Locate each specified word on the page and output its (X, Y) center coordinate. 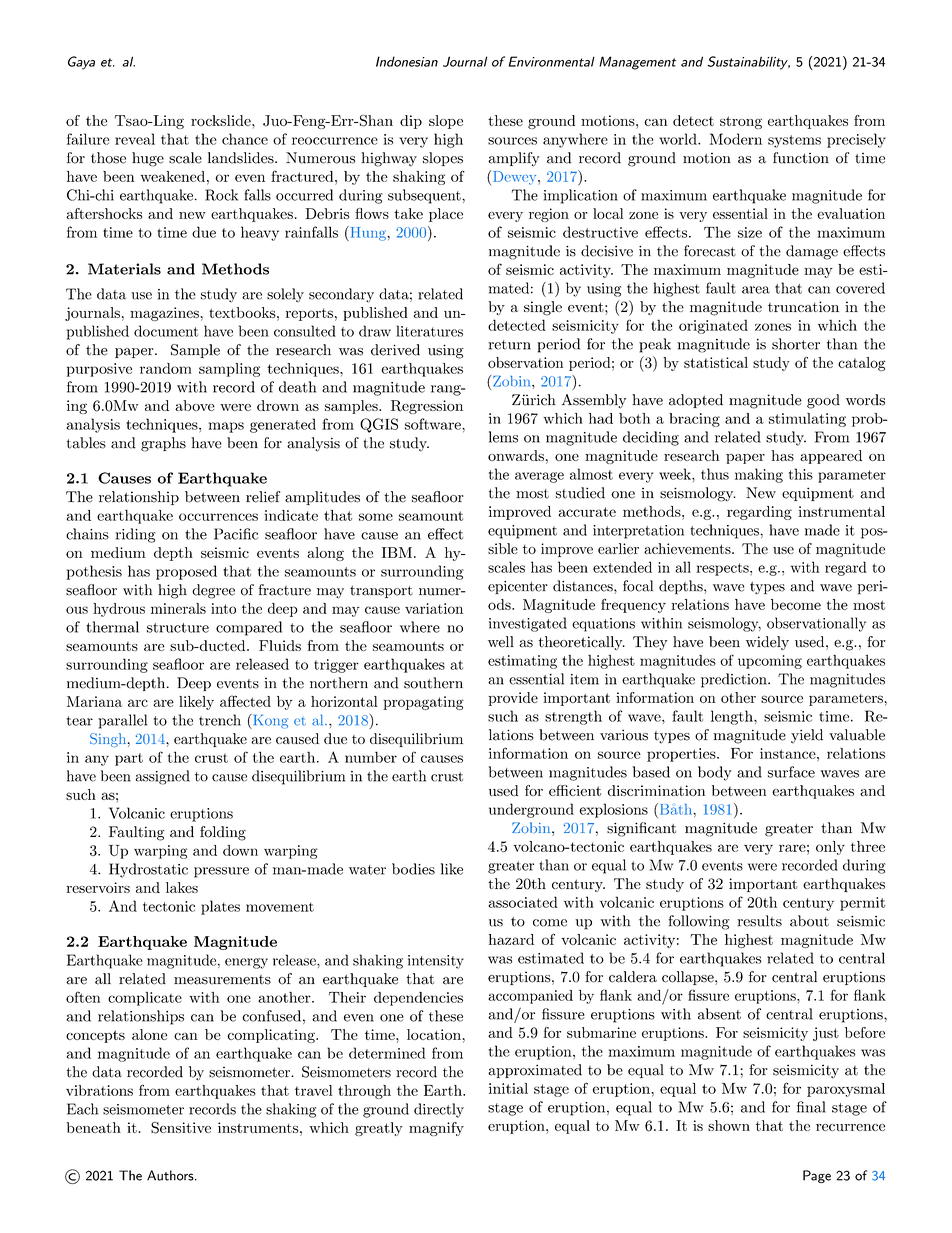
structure (178, 628)
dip (411, 122)
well (501, 642)
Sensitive (181, 1128)
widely (767, 643)
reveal (135, 139)
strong (741, 122)
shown (729, 1125)
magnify (436, 1129)
